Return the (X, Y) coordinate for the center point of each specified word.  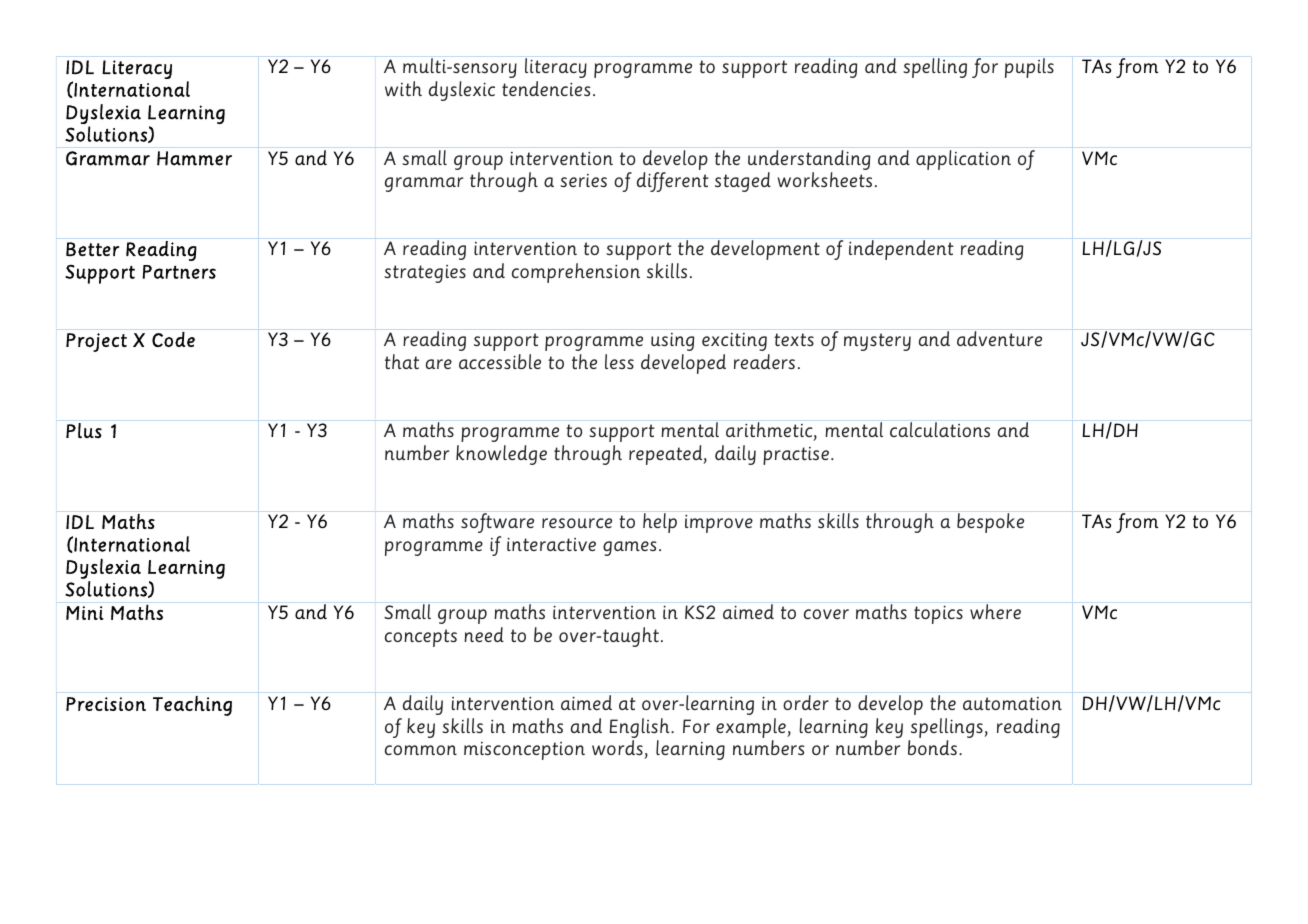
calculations (940, 429)
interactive (551, 544)
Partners (179, 272)
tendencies (546, 88)
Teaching (192, 706)
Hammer (194, 158)
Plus (84, 431)
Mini (85, 613)
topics (938, 614)
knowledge (501, 455)
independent (901, 250)
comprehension (576, 273)
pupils (1029, 68)
